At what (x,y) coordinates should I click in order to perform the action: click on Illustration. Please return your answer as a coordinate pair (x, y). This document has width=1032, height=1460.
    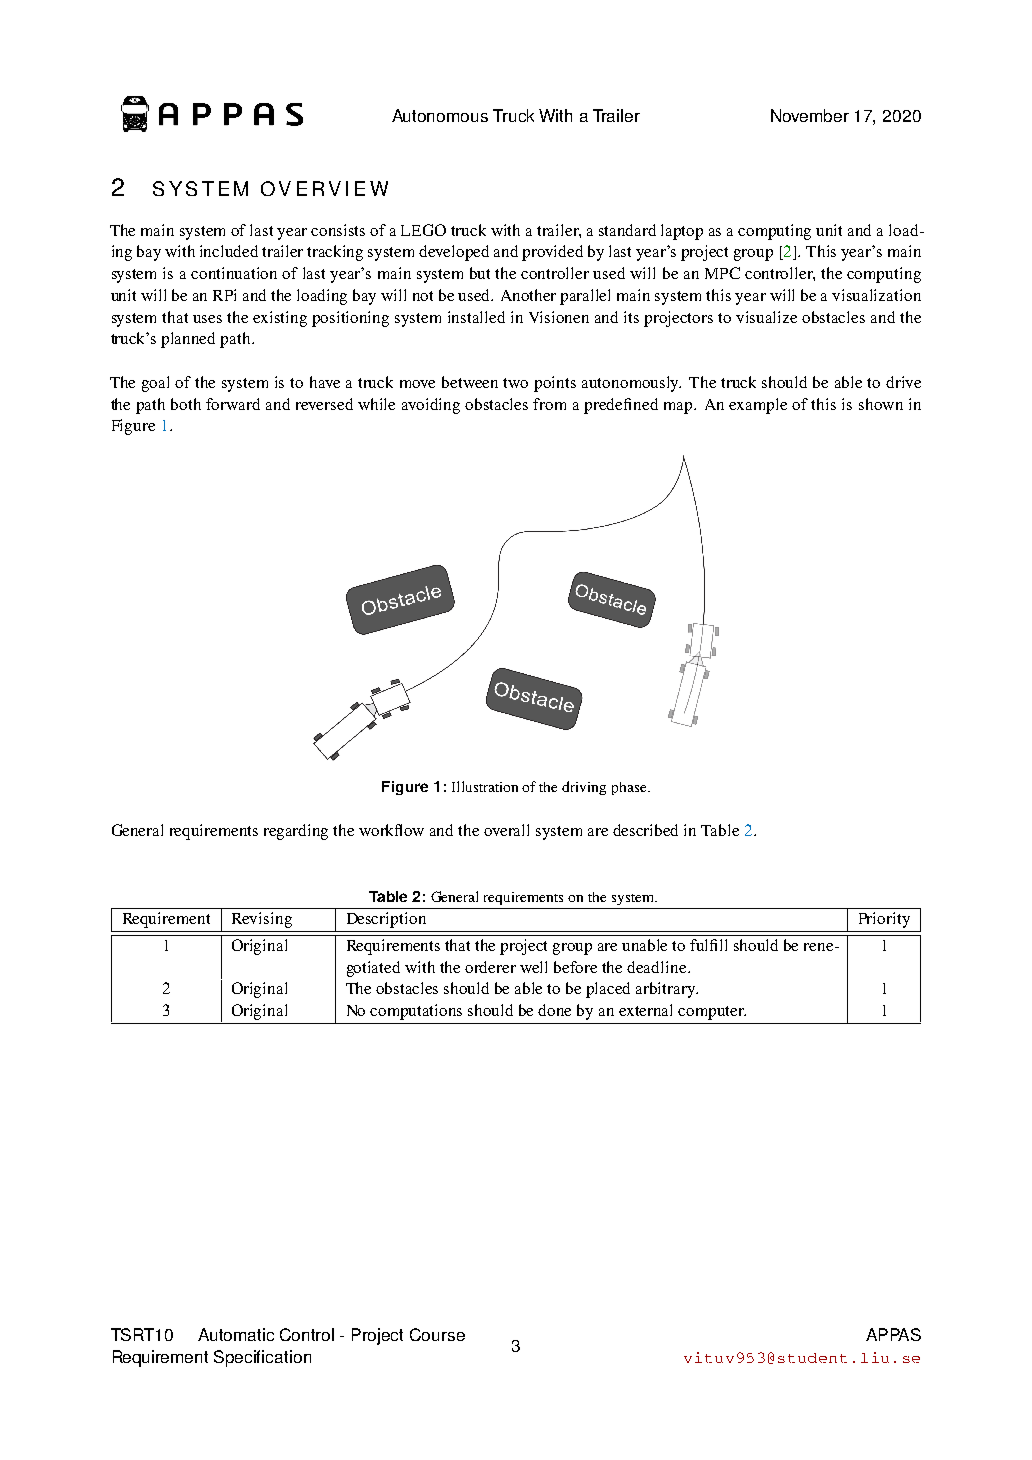
    Looking at the image, I should click on (485, 786).
